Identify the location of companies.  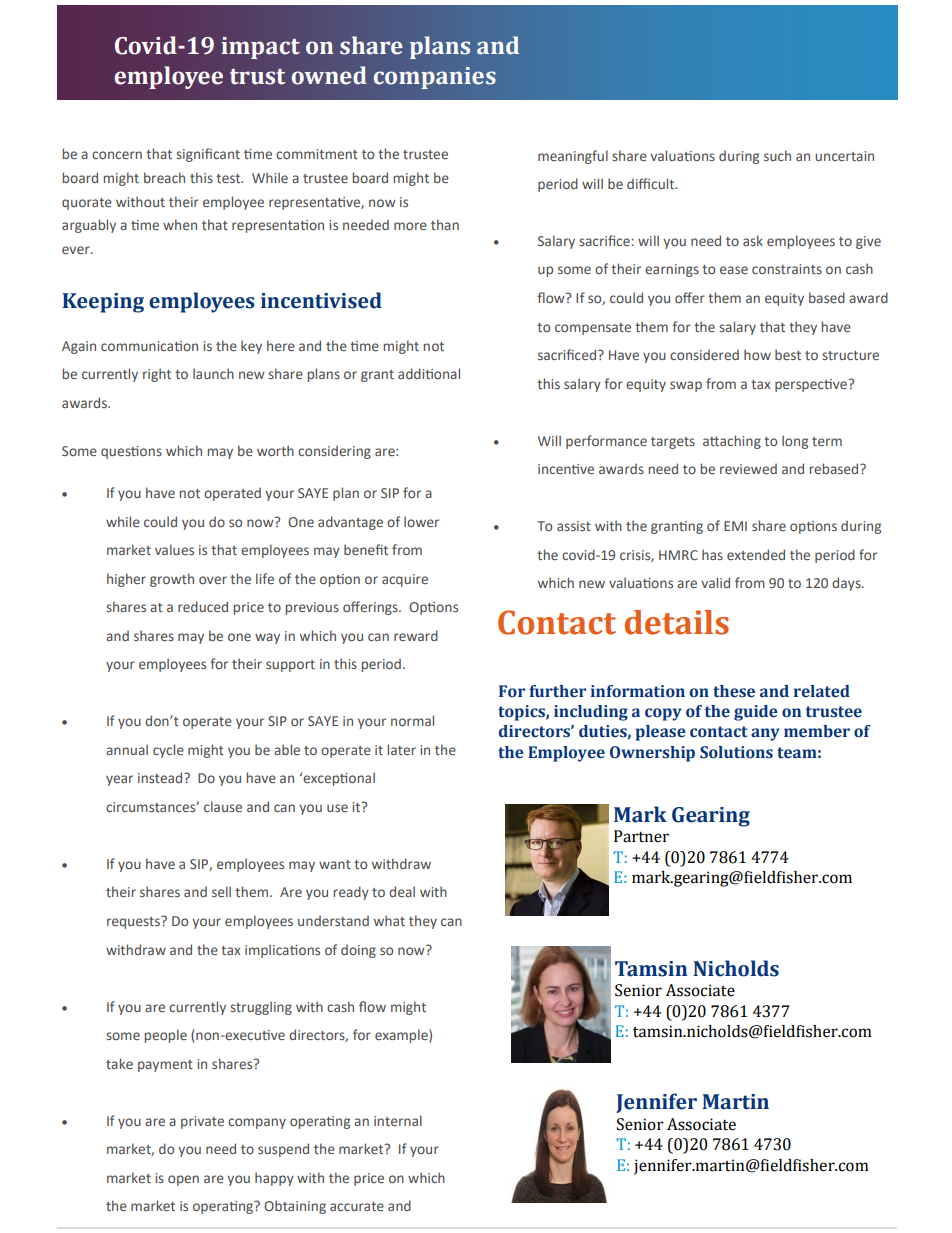
(435, 78).
